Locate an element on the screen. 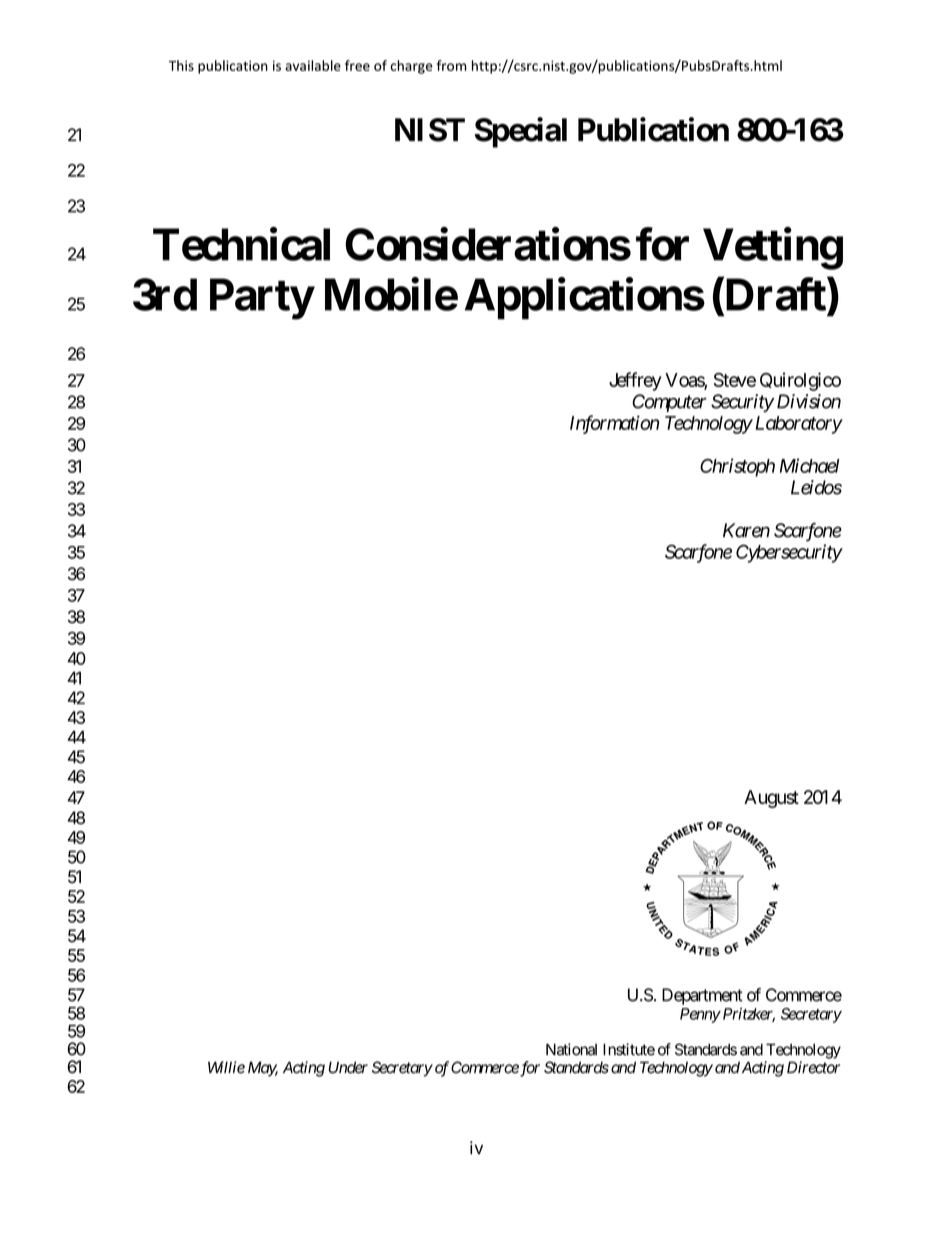  Willie is located at coordinates (226, 1067).
